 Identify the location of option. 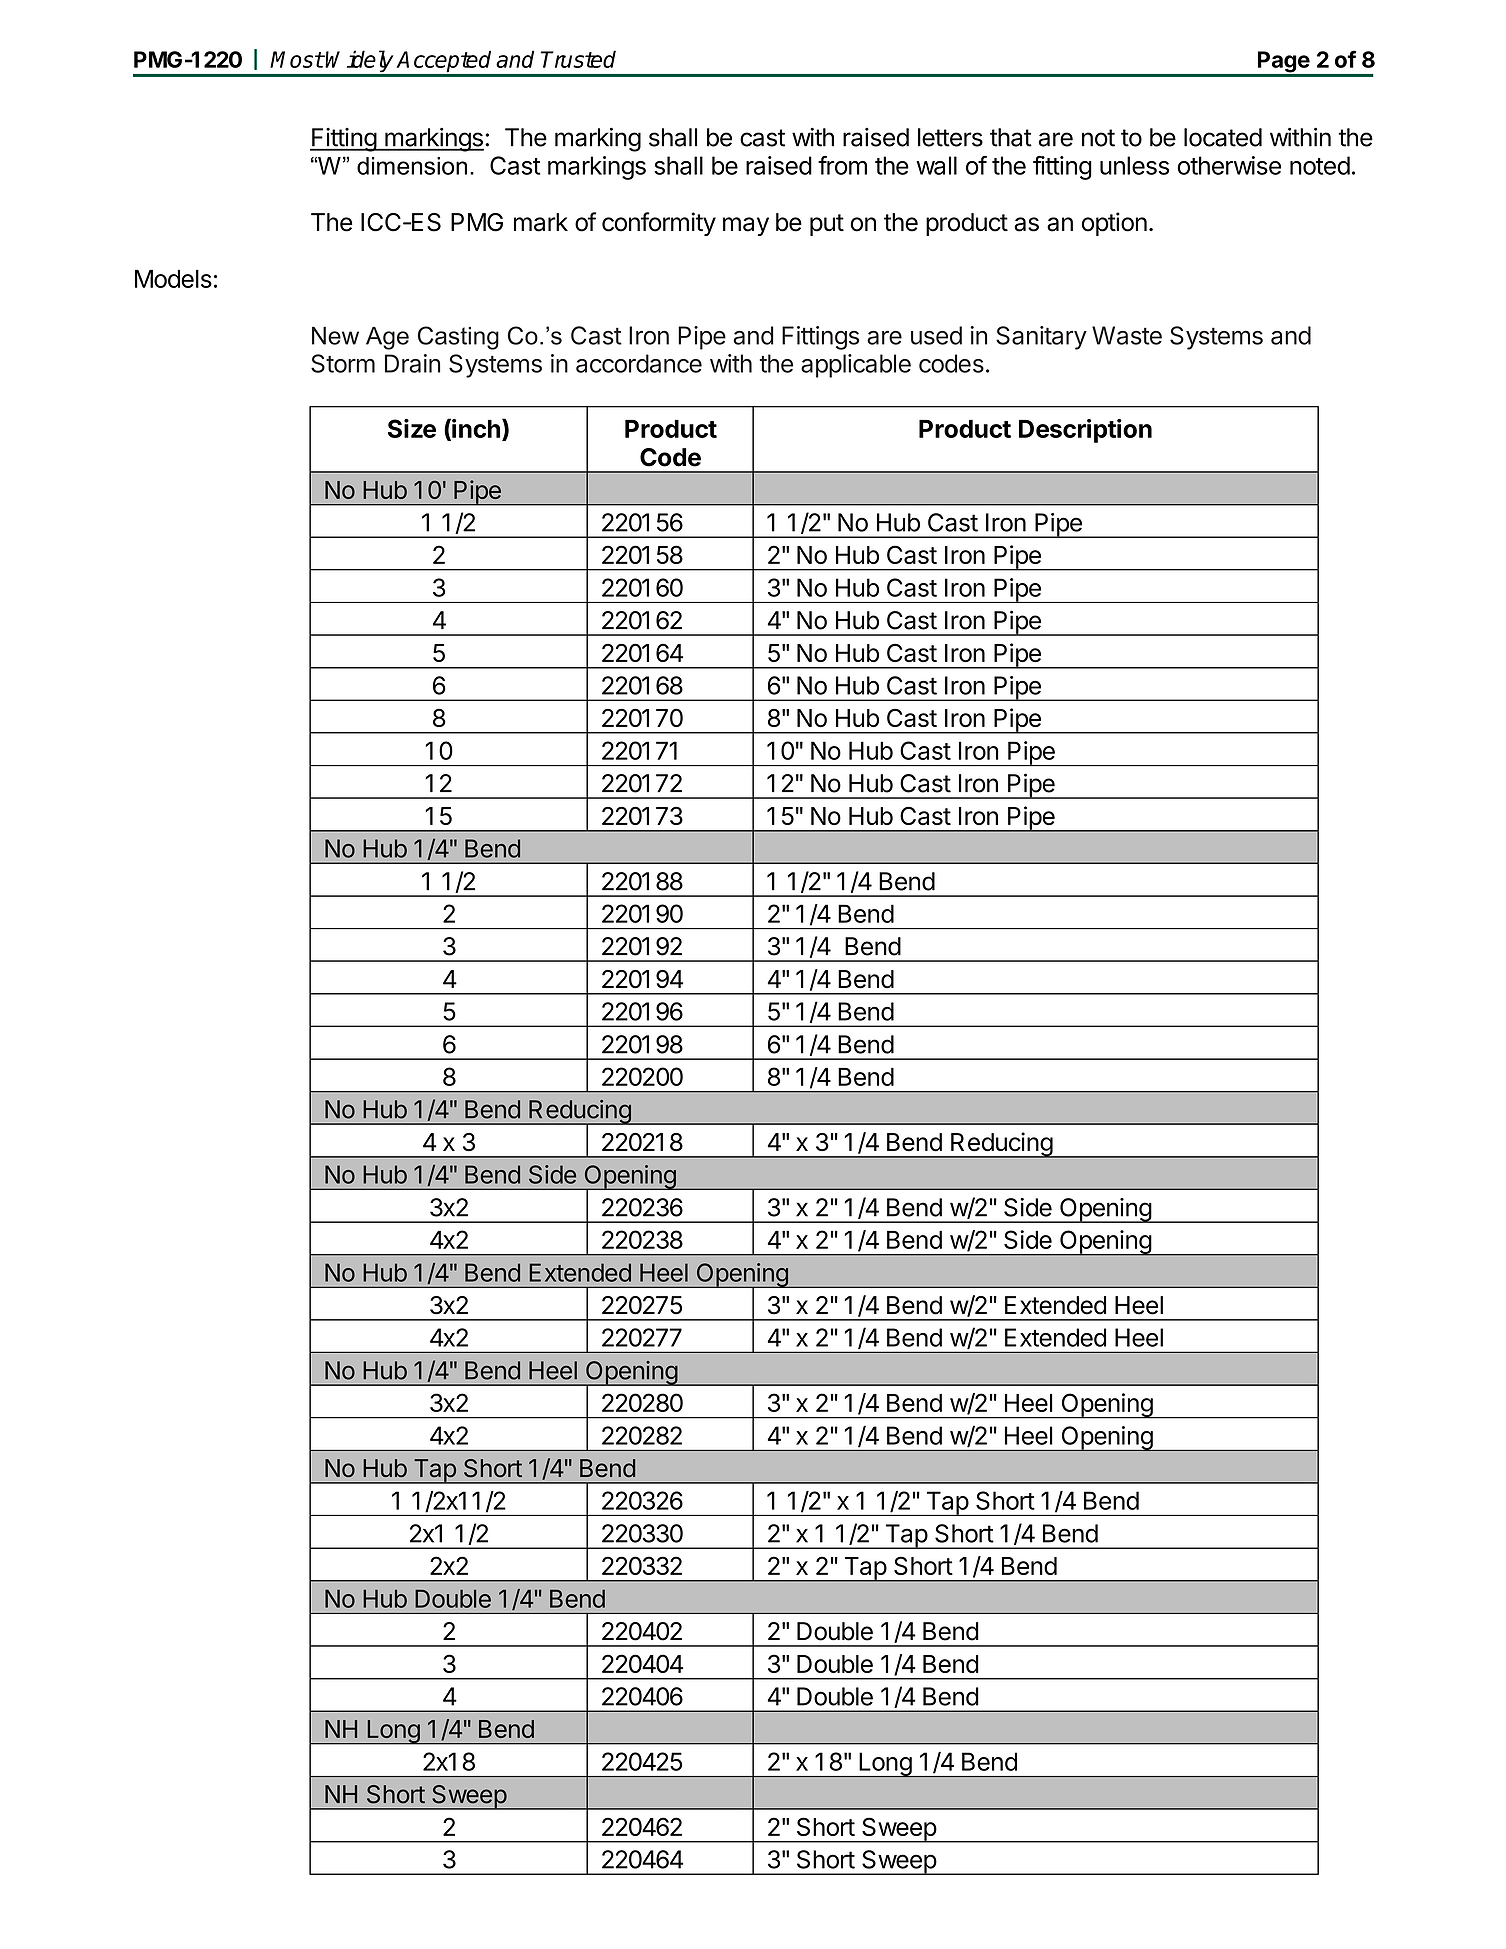
(1114, 224).
